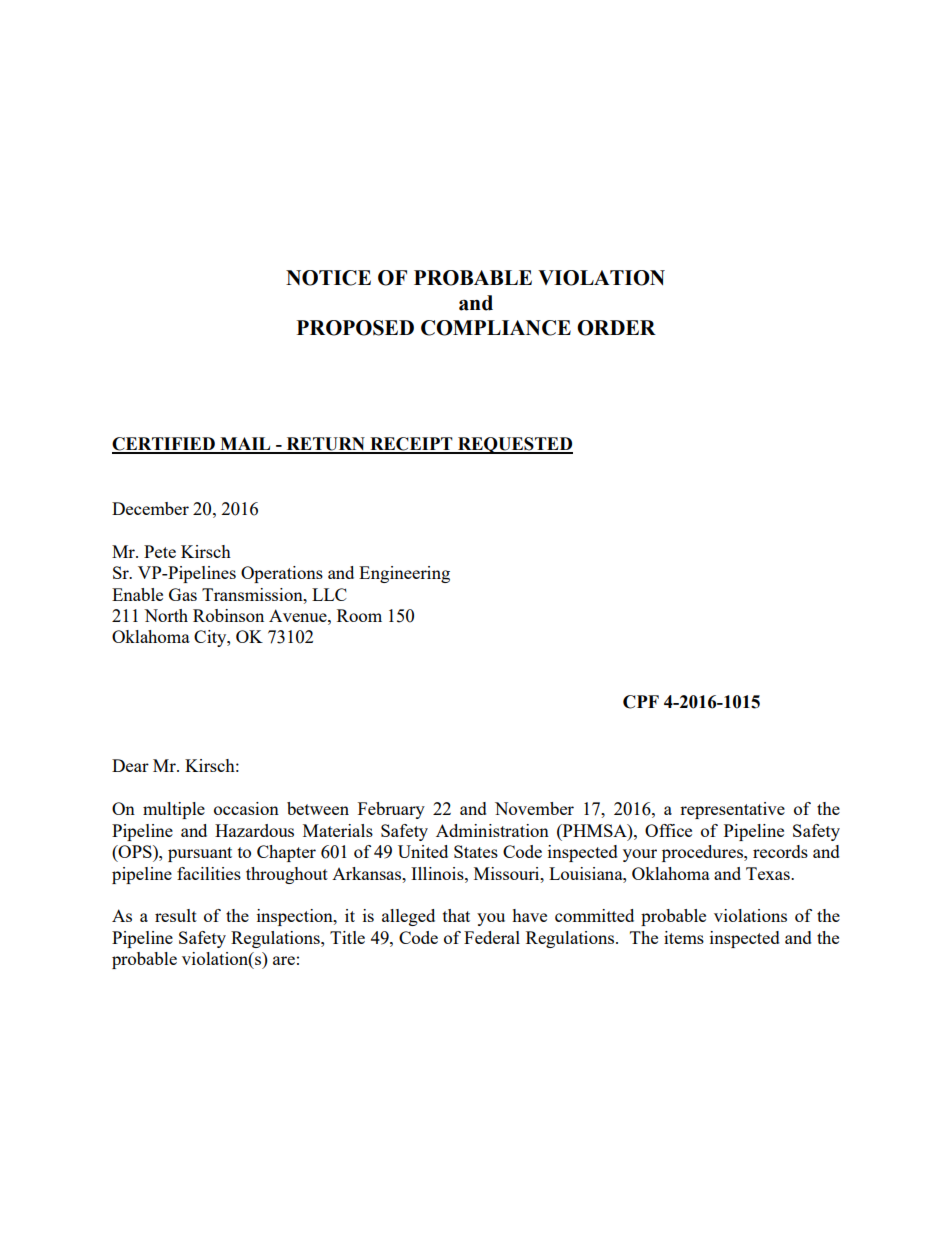  I want to click on items, so click(684, 937).
